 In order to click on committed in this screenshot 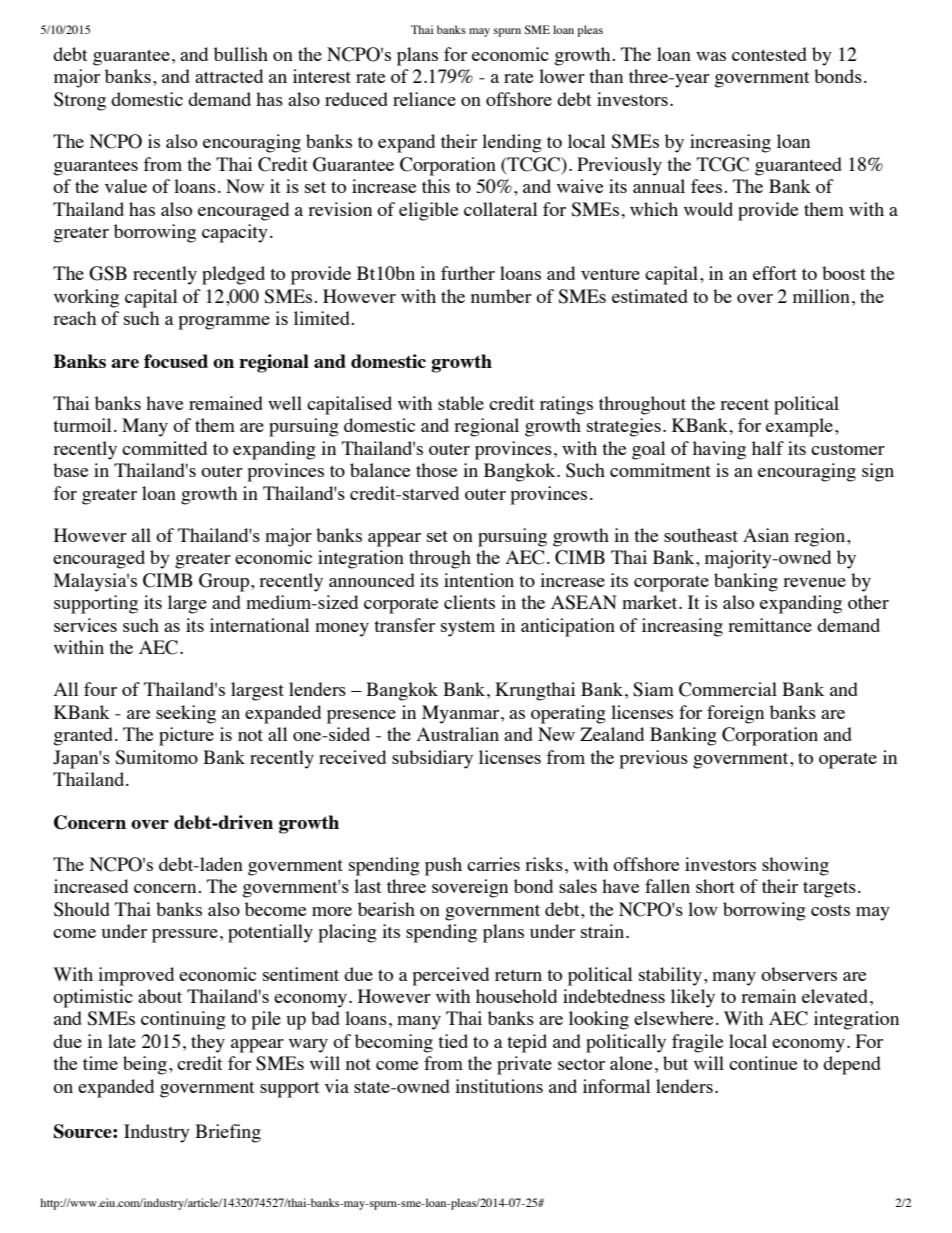, I will do `click(164, 448)`.
